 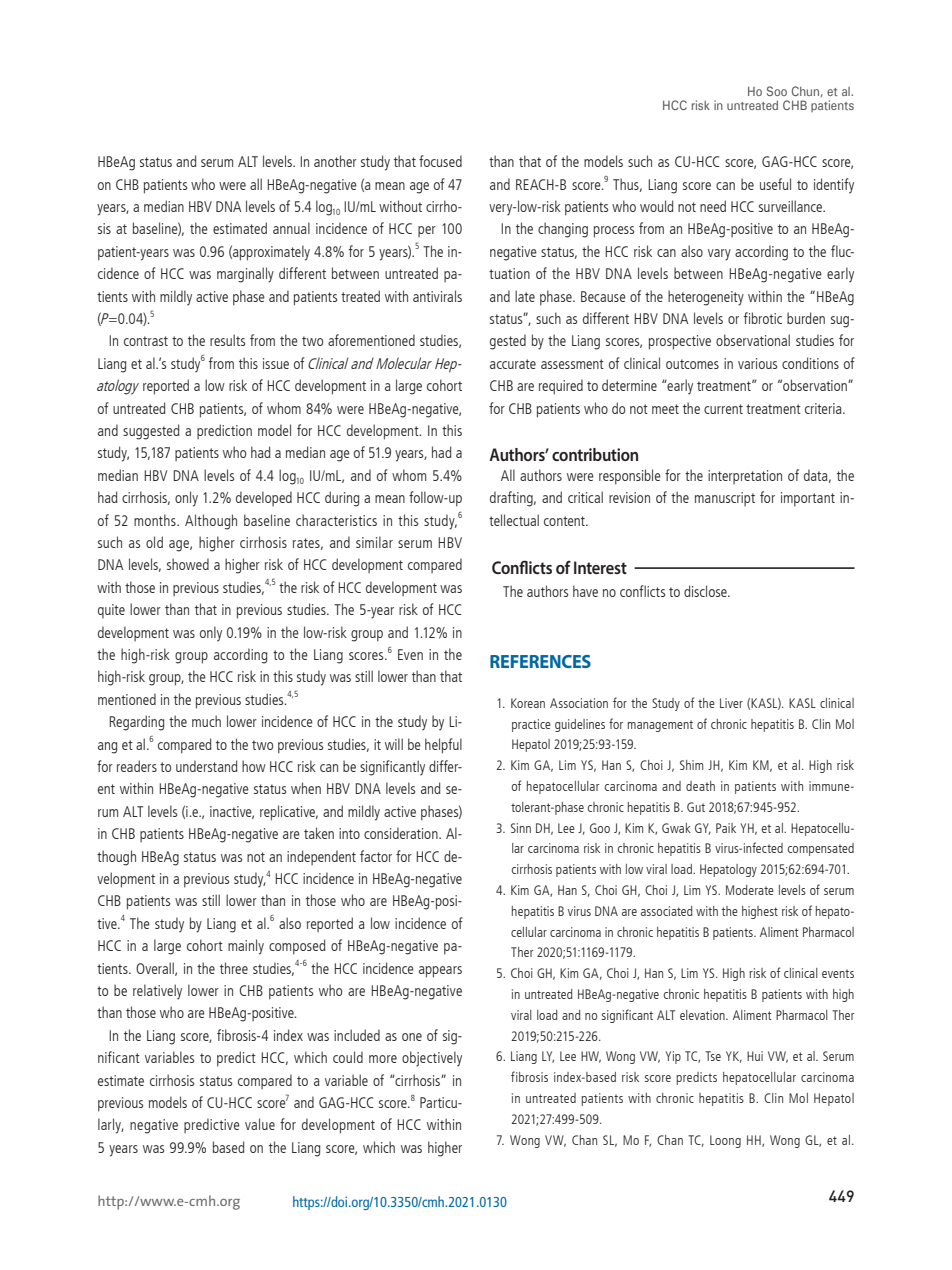 I want to click on REFERENCES, so click(x=540, y=661).
